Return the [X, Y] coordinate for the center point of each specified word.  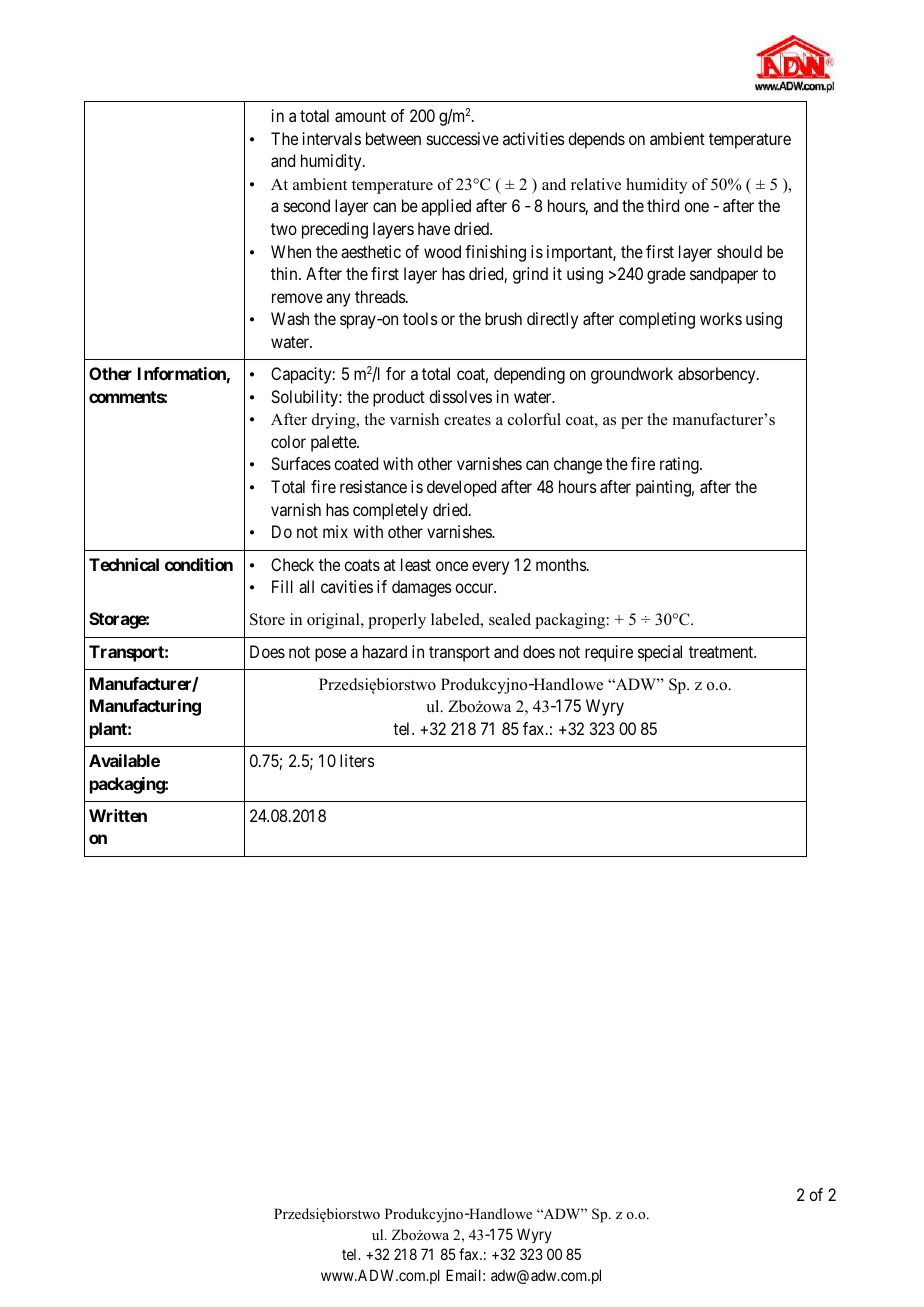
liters [357, 760]
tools [420, 318]
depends [596, 140]
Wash [290, 318]
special [660, 653]
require [609, 653]
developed [461, 488]
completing [657, 320]
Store [267, 619]
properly [397, 621]
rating [680, 465]
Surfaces [301, 463]
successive [463, 138]
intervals [332, 138]
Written [118, 815]
